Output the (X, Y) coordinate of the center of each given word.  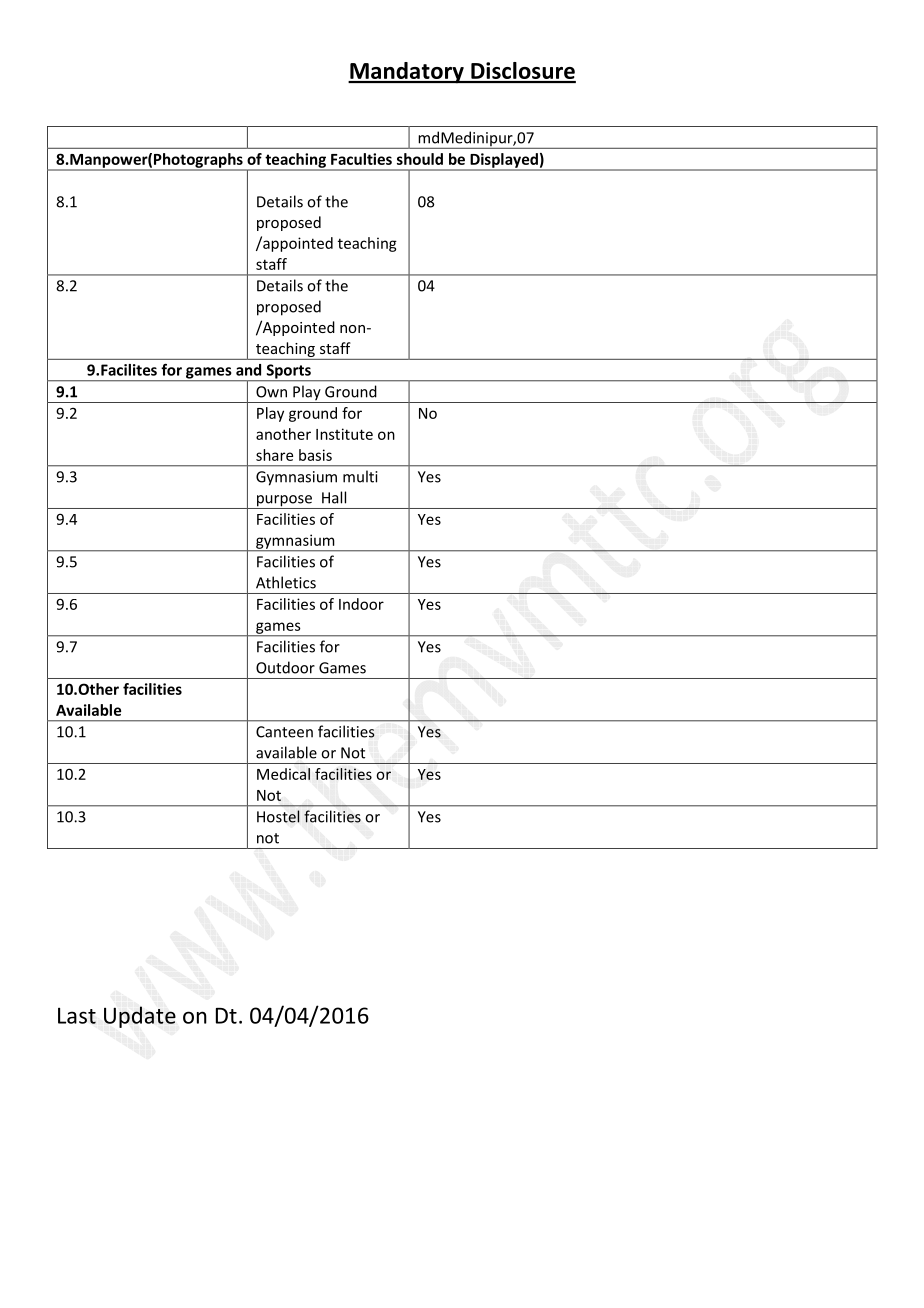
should (420, 159)
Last (77, 1015)
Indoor (361, 604)
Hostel (278, 816)
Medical (283, 774)
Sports (288, 372)
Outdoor (285, 667)
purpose (284, 502)
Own (271, 392)
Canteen (284, 732)
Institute (344, 434)
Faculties (361, 159)
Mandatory (407, 73)
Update (140, 1017)
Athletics (286, 582)
